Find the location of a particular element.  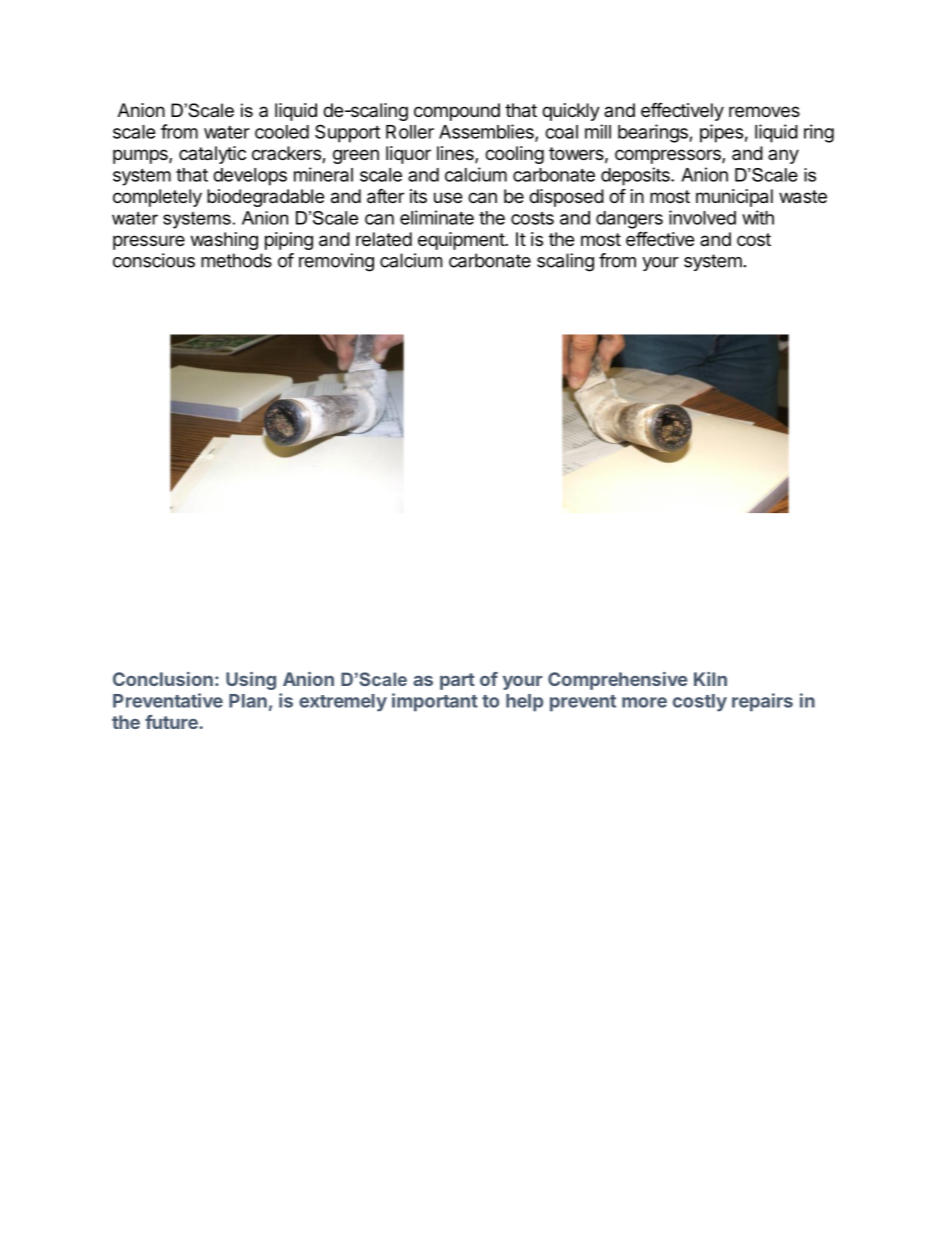

equipment is located at coordinates (462, 241).
